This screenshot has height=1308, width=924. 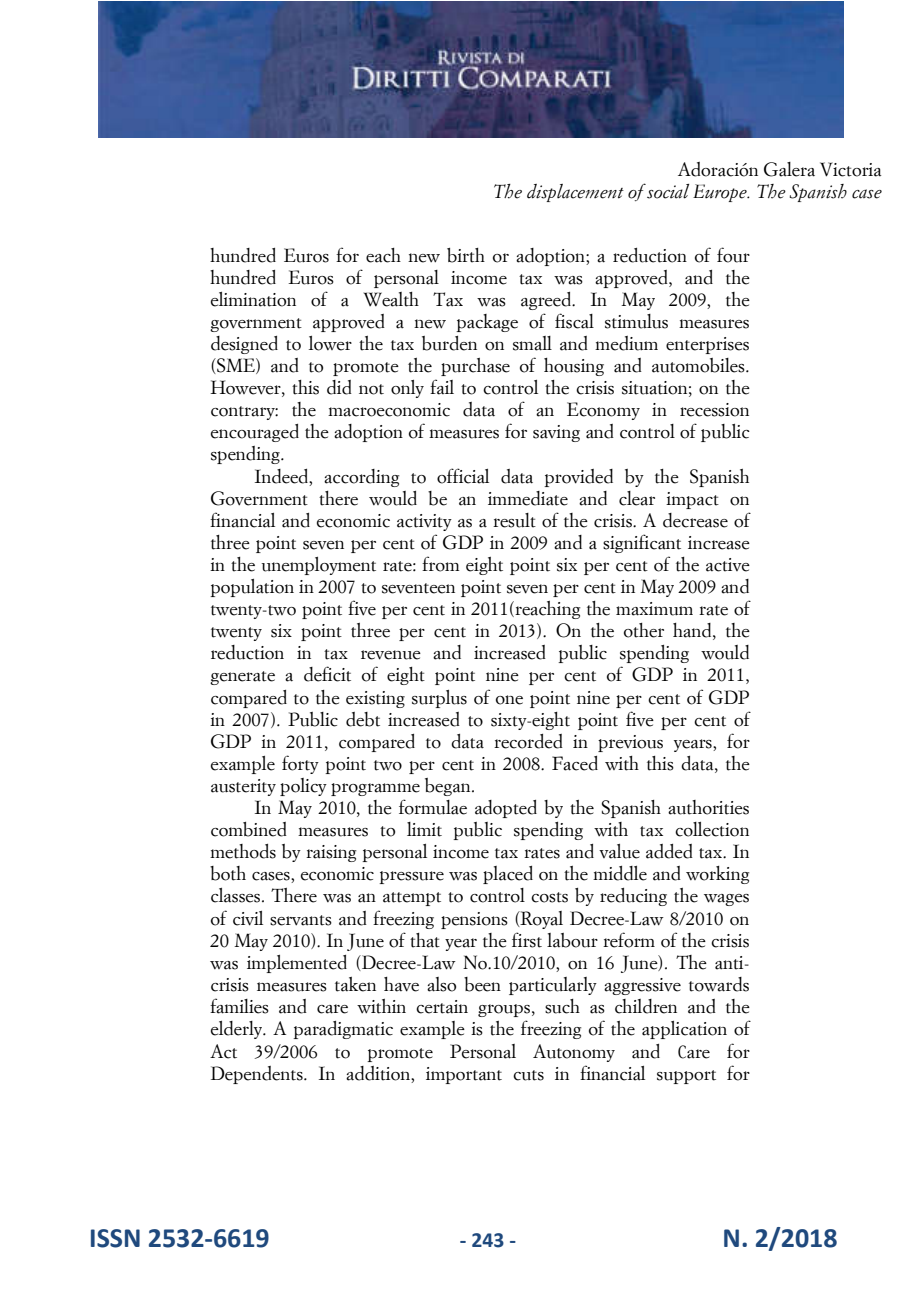 I want to click on support, so click(x=686, y=1077).
